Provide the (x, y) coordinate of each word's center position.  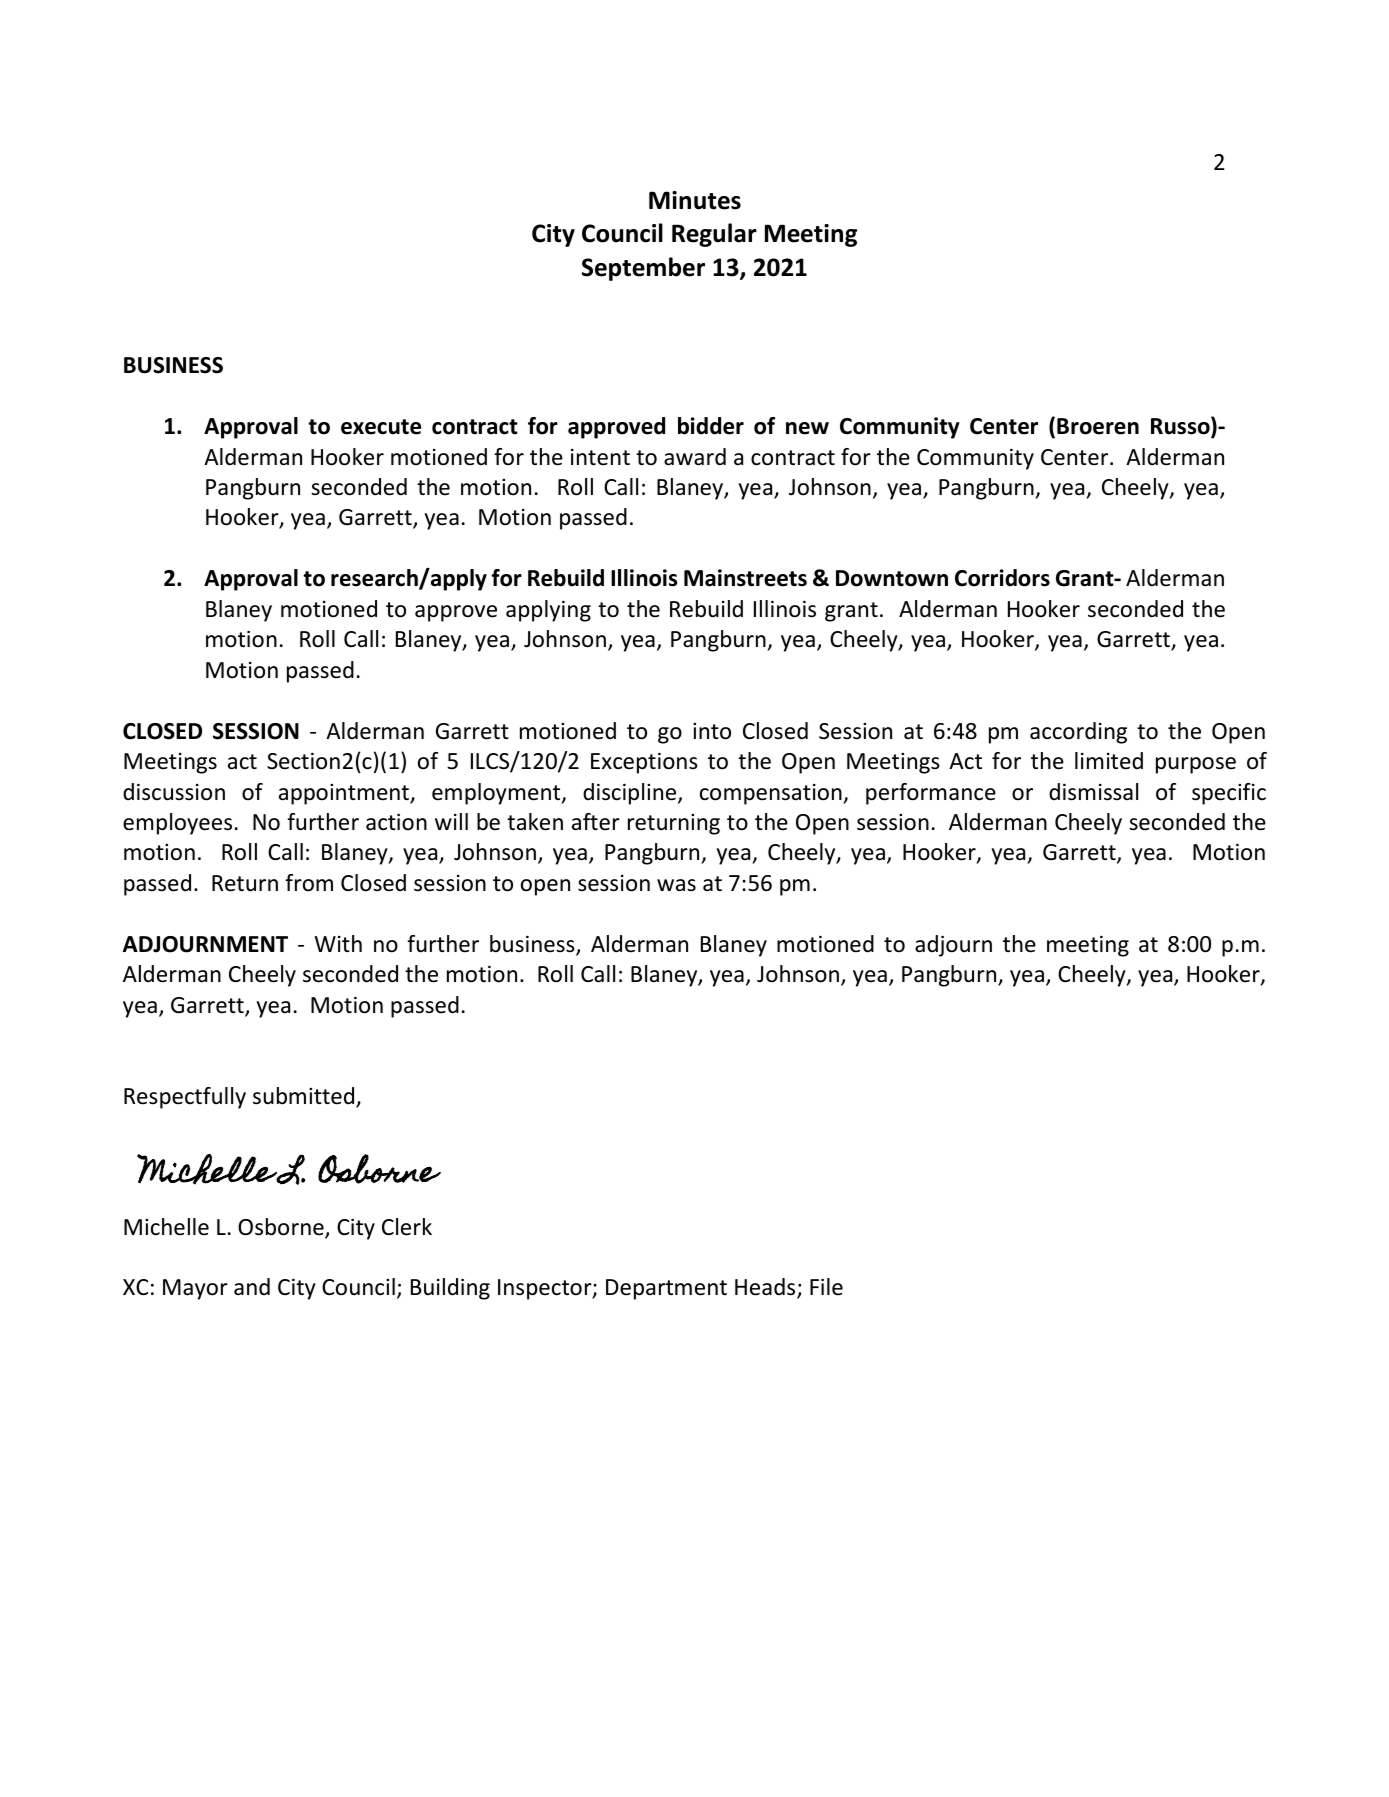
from (309, 883)
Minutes (695, 200)
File (826, 1287)
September (643, 269)
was (676, 885)
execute (381, 427)
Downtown (892, 578)
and (252, 1287)
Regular (714, 235)
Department (666, 1289)
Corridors (1002, 578)
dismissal (1093, 792)
